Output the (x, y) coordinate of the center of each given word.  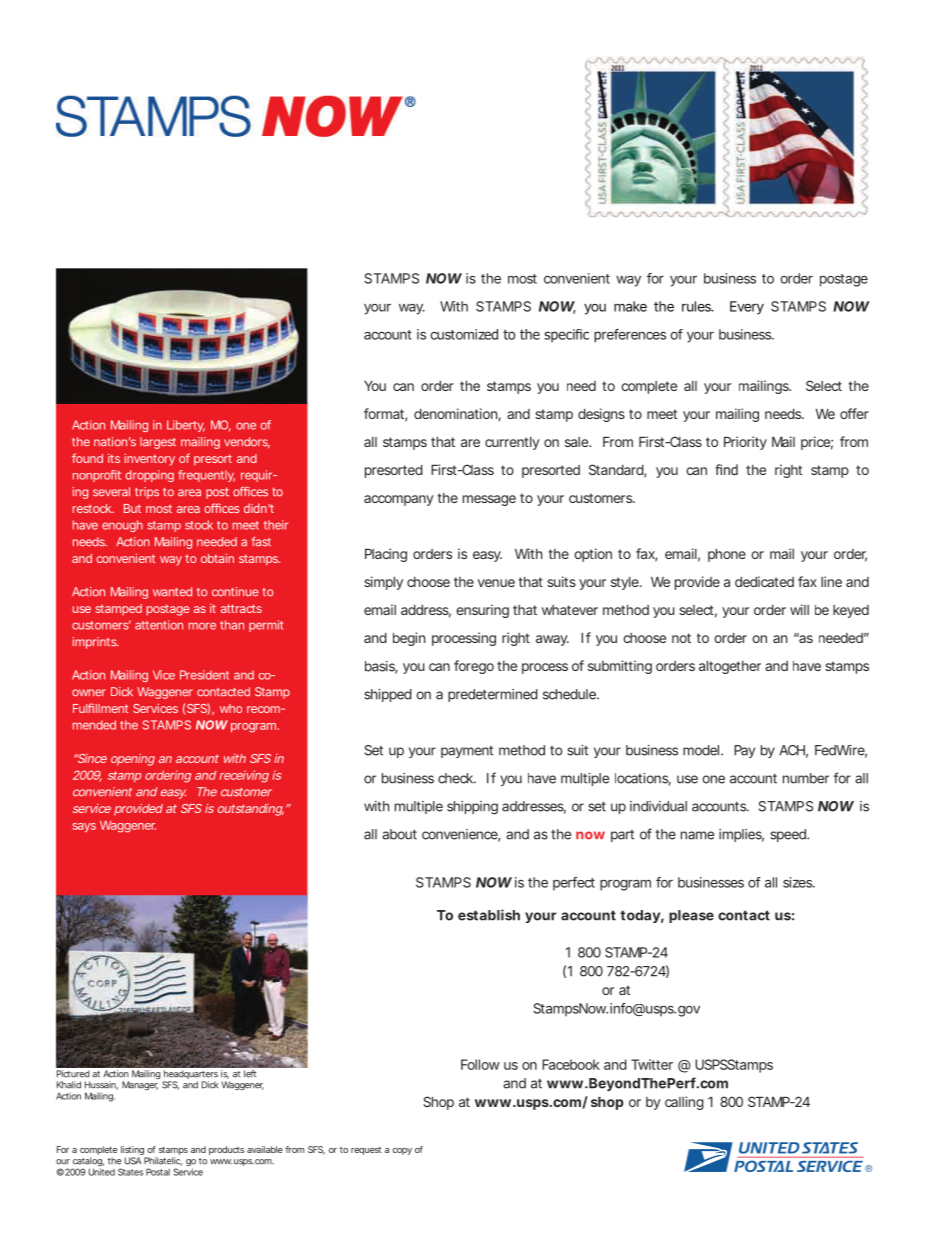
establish (489, 915)
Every (747, 308)
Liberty (186, 426)
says (84, 827)
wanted (172, 592)
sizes (798, 882)
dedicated (764, 581)
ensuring (482, 611)
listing (133, 1152)
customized (464, 334)
